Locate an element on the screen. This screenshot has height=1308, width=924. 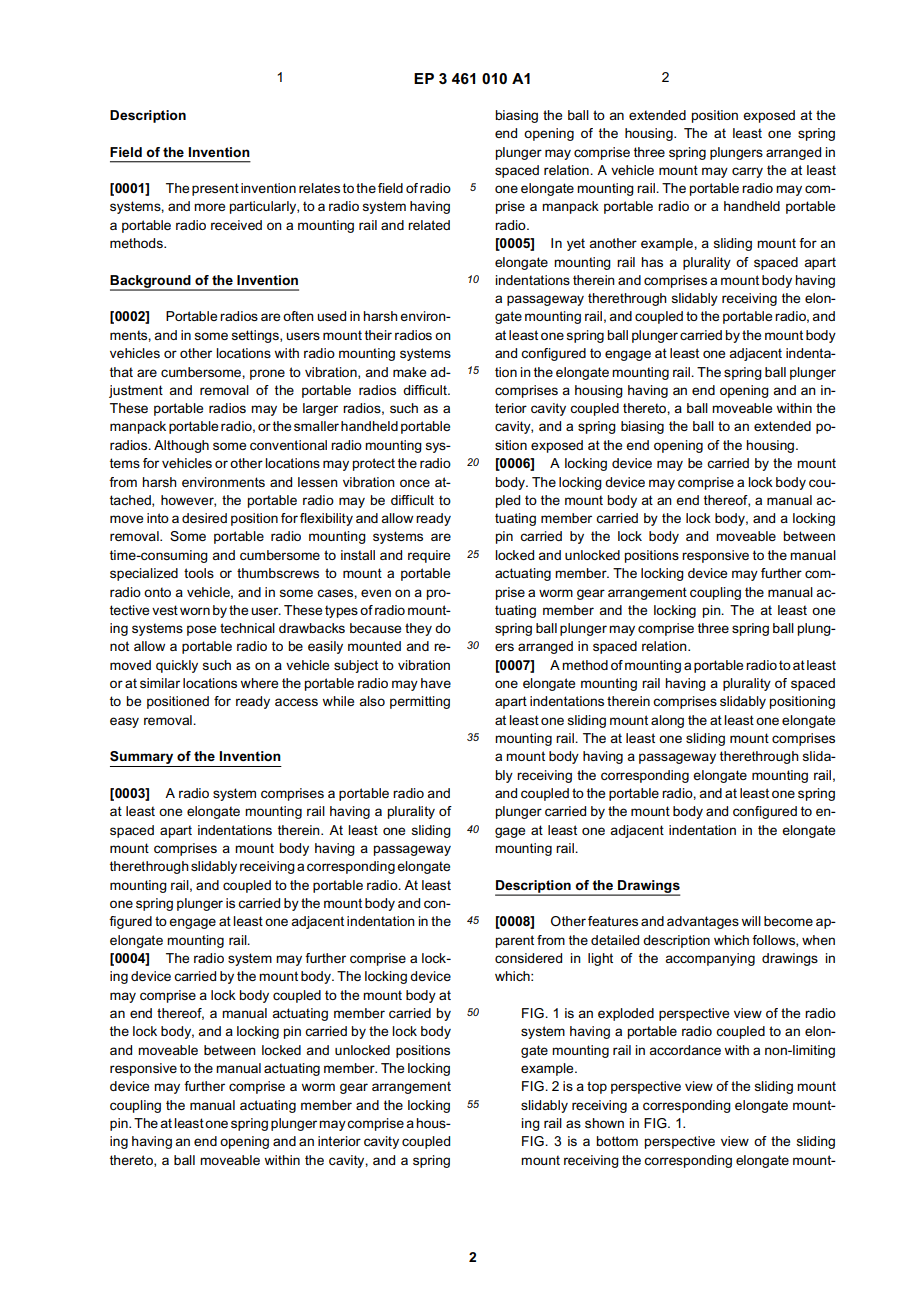
carry is located at coordinates (747, 172).
